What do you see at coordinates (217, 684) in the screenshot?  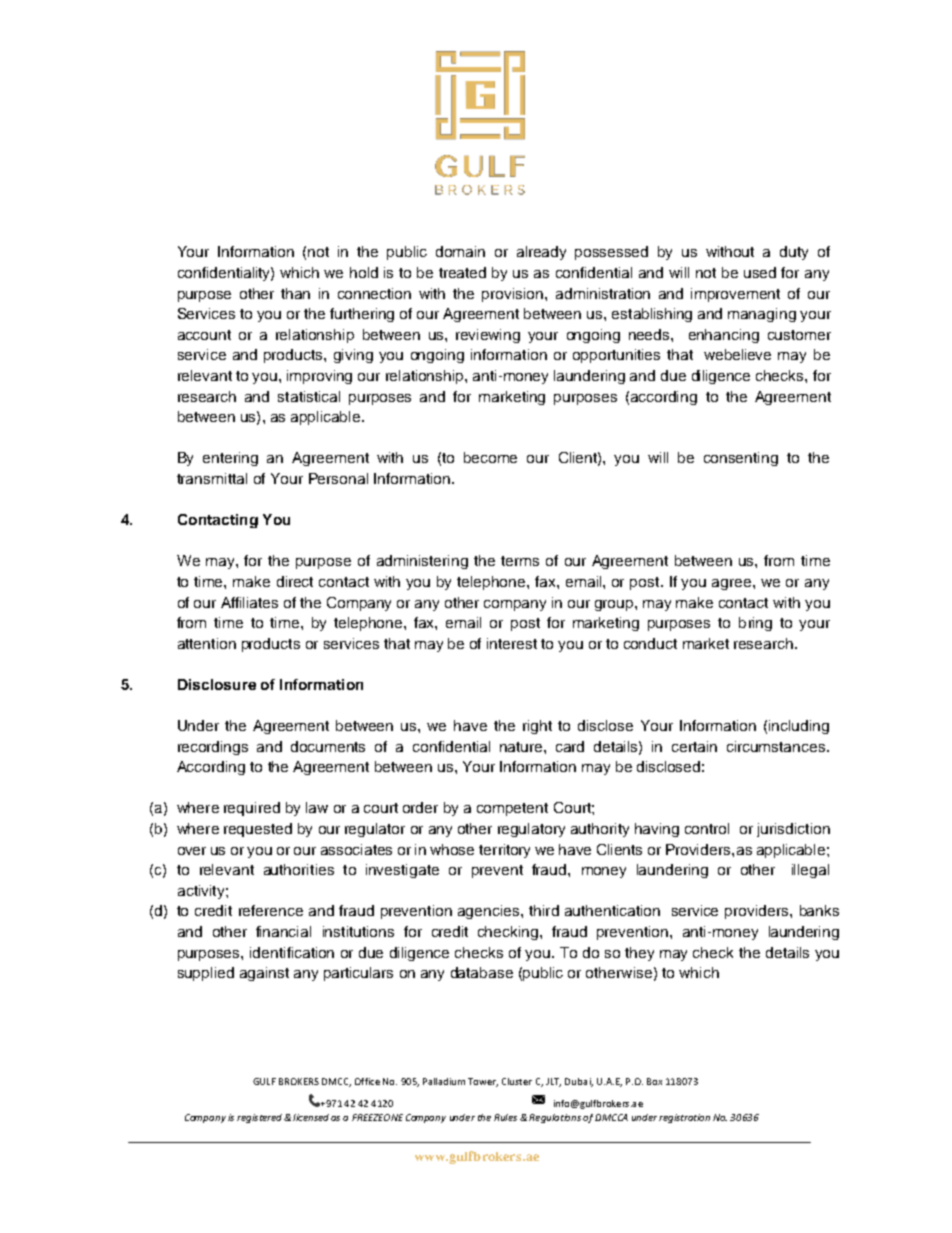 I see `Disclosure` at bounding box center [217, 684].
